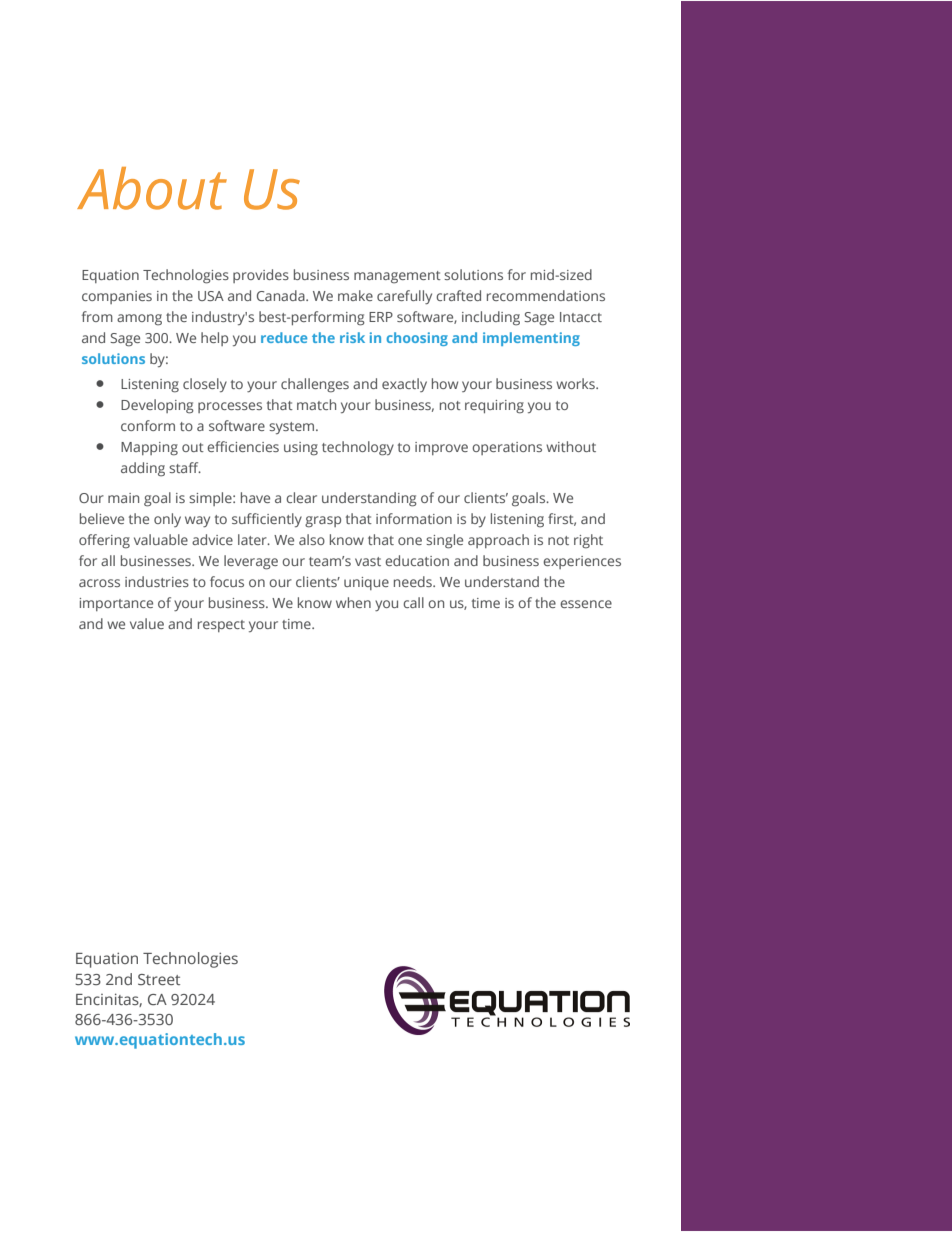 The image size is (952, 1233). I want to click on operations, so click(507, 448).
